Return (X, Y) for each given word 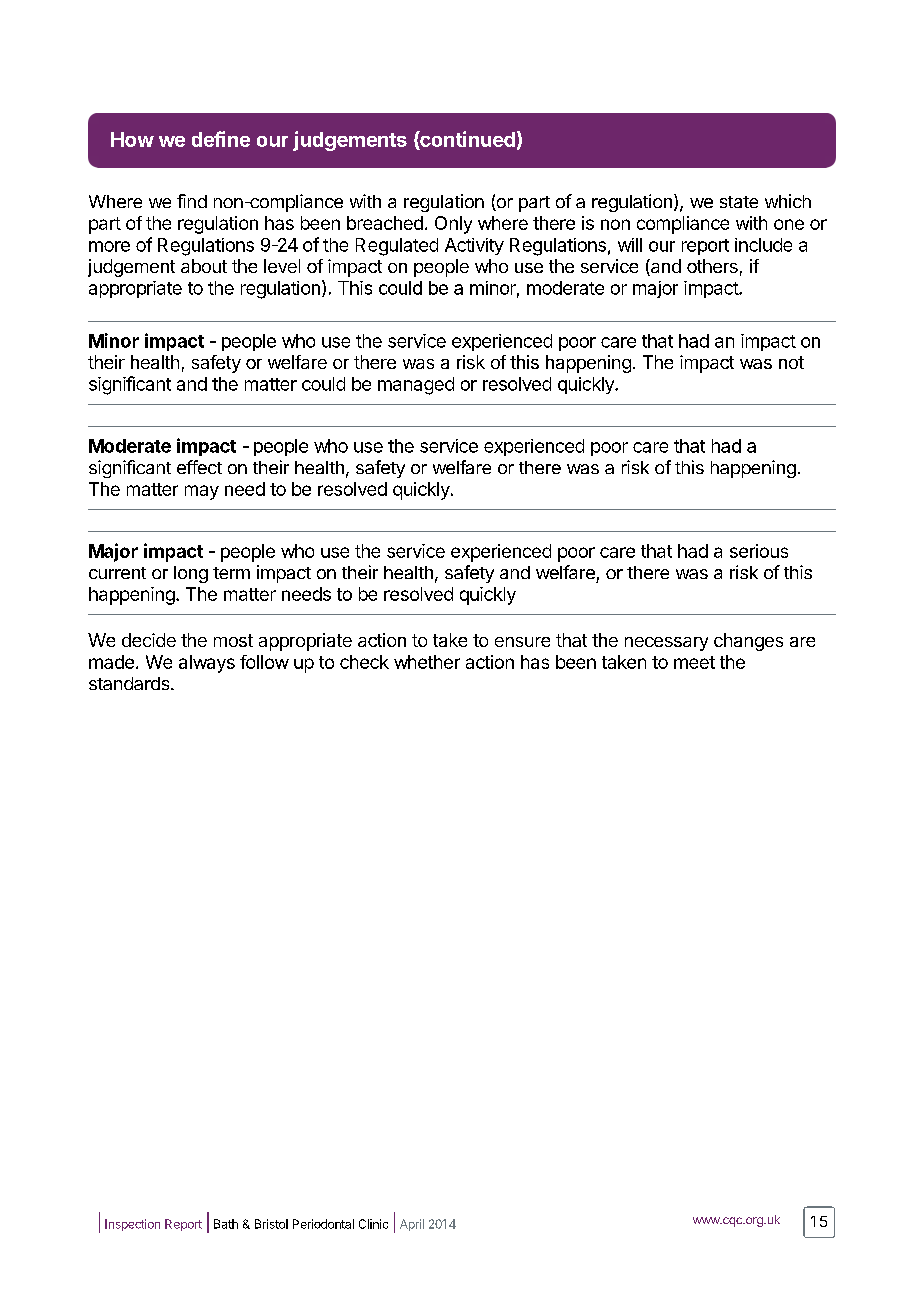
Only (453, 225)
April (412, 1225)
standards (130, 683)
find (192, 201)
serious (759, 551)
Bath (226, 1224)
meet (694, 662)
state (739, 202)
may (202, 492)
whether (427, 662)
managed (416, 386)
